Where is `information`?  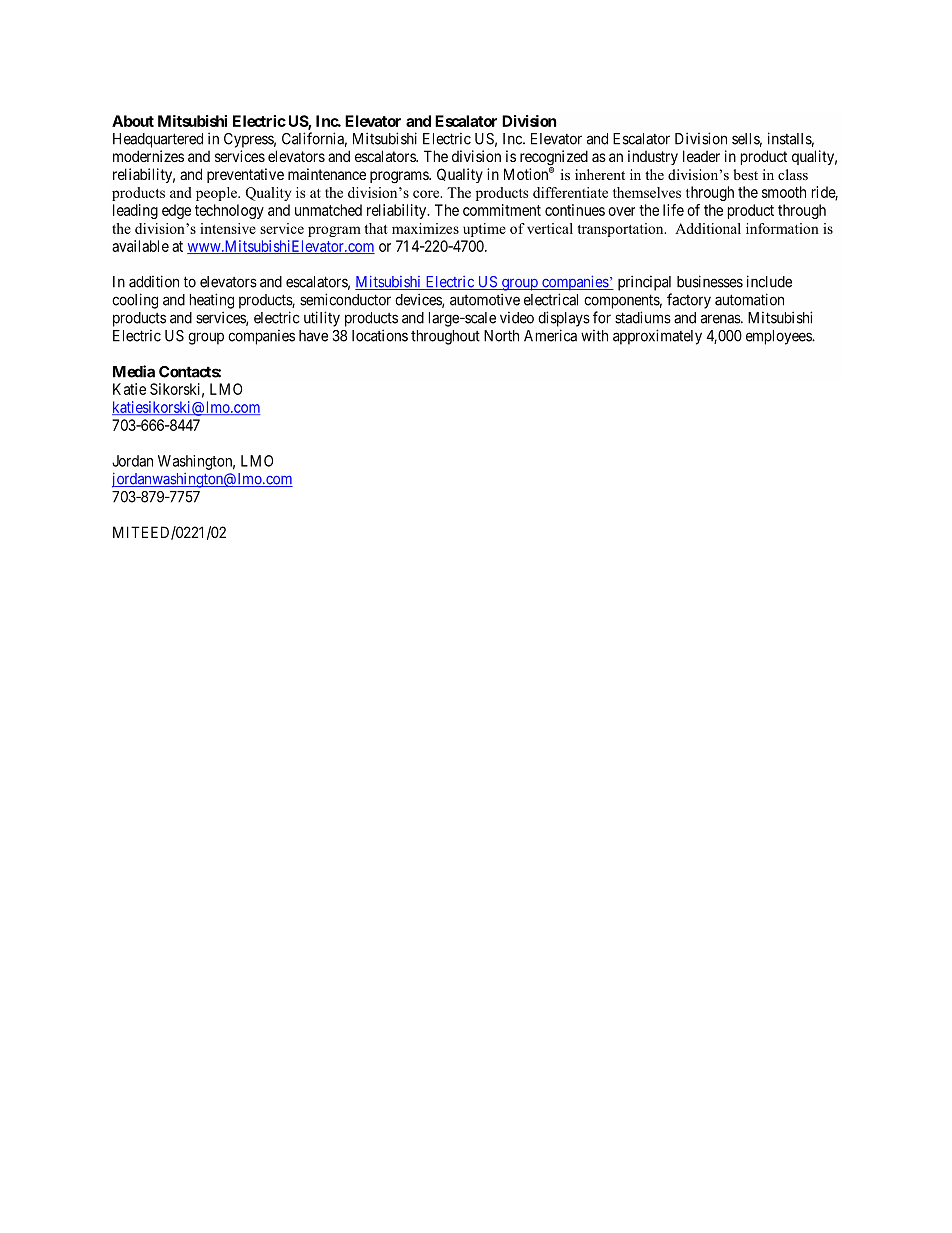 information is located at coordinates (782, 228).
